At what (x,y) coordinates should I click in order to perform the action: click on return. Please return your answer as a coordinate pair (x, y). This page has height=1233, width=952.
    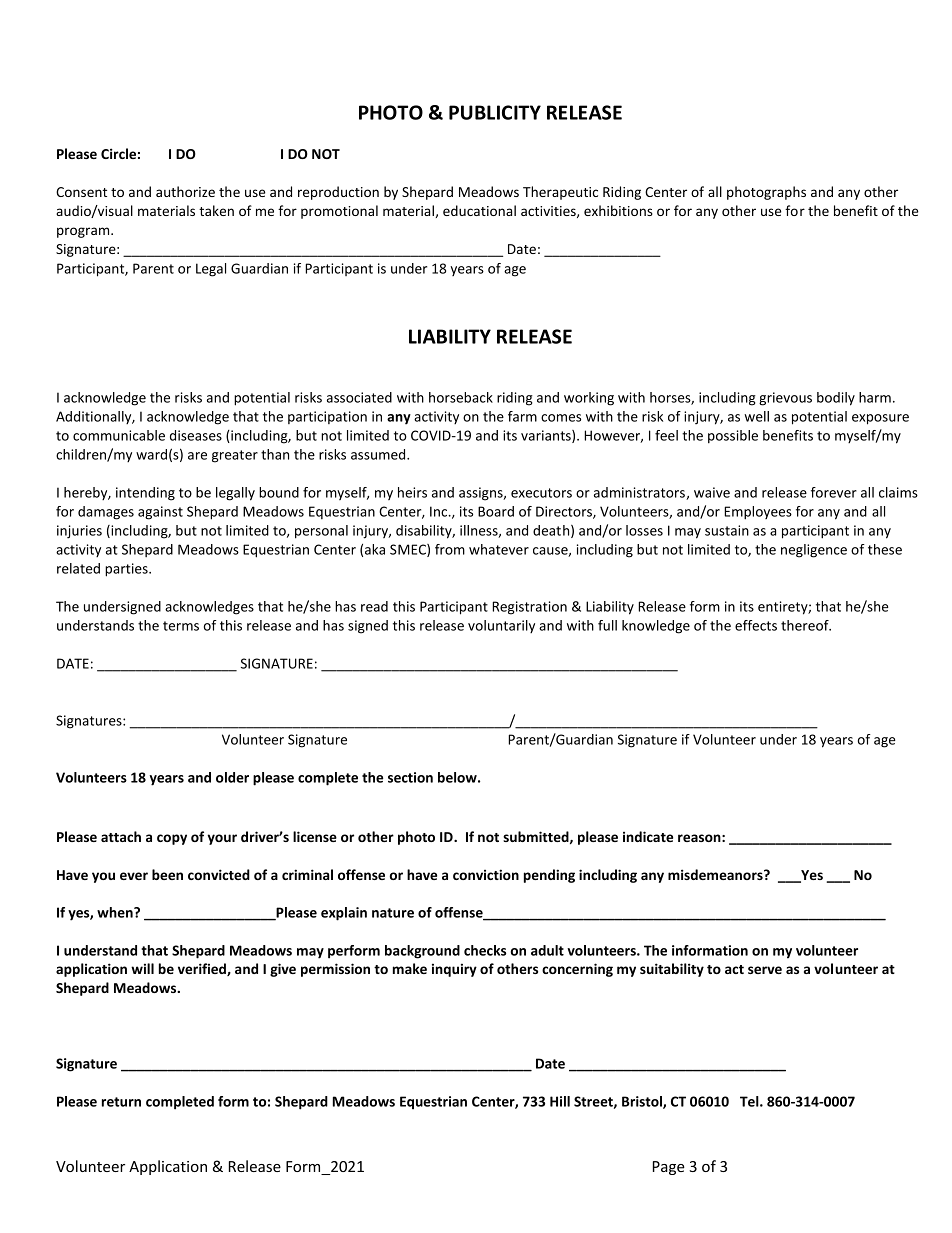
    Looking at the image, I should click on (121, 1102).
